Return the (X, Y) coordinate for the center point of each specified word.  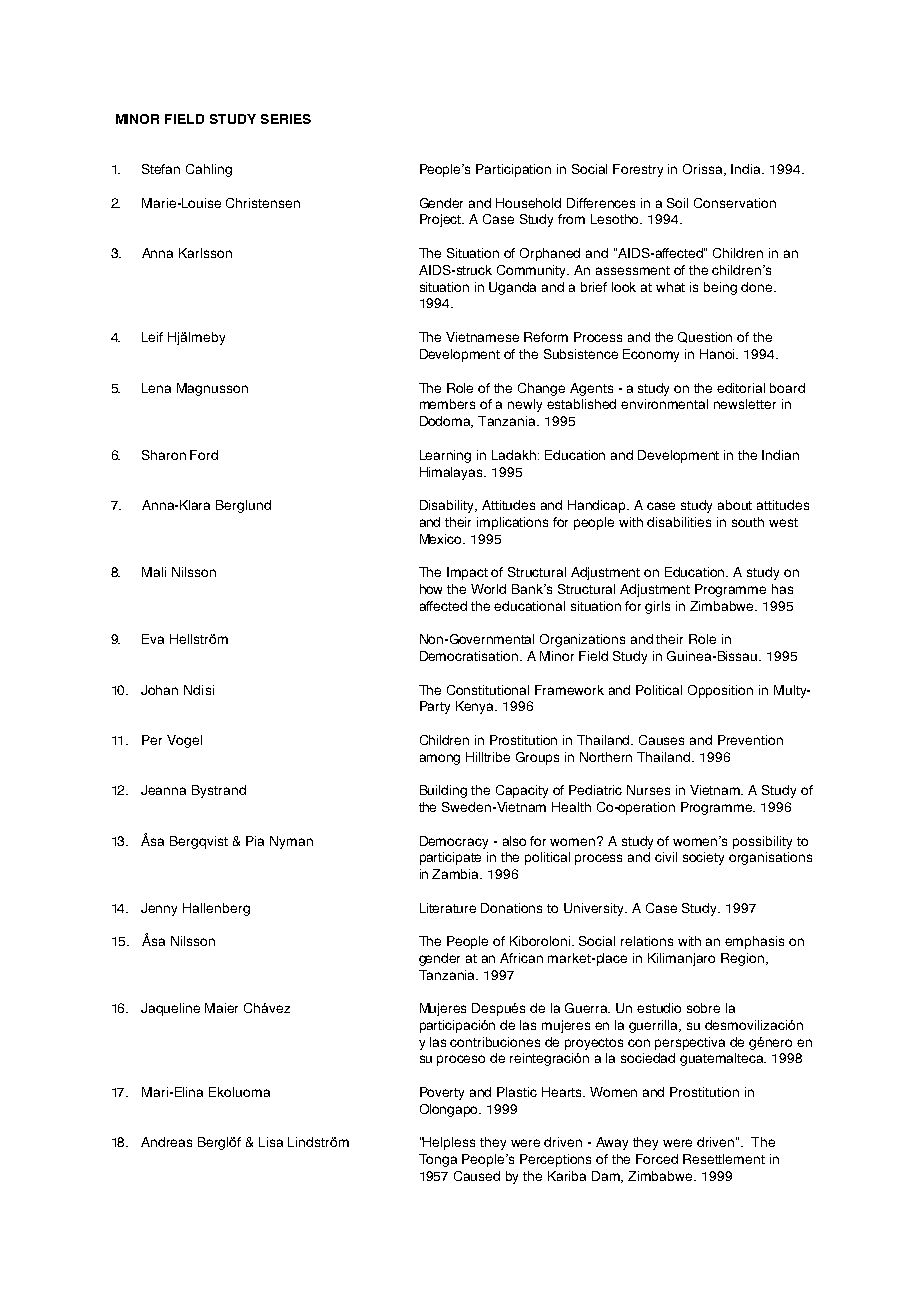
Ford (204, 455)
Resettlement (724, 1159)
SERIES (286, 119)
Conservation (735, 203)
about (735, 505)
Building (443, 791)
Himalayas (453, 473)
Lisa (271, 1142)
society (703, 858)
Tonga (438, 1160)
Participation (513, 170)
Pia (255, 841)
